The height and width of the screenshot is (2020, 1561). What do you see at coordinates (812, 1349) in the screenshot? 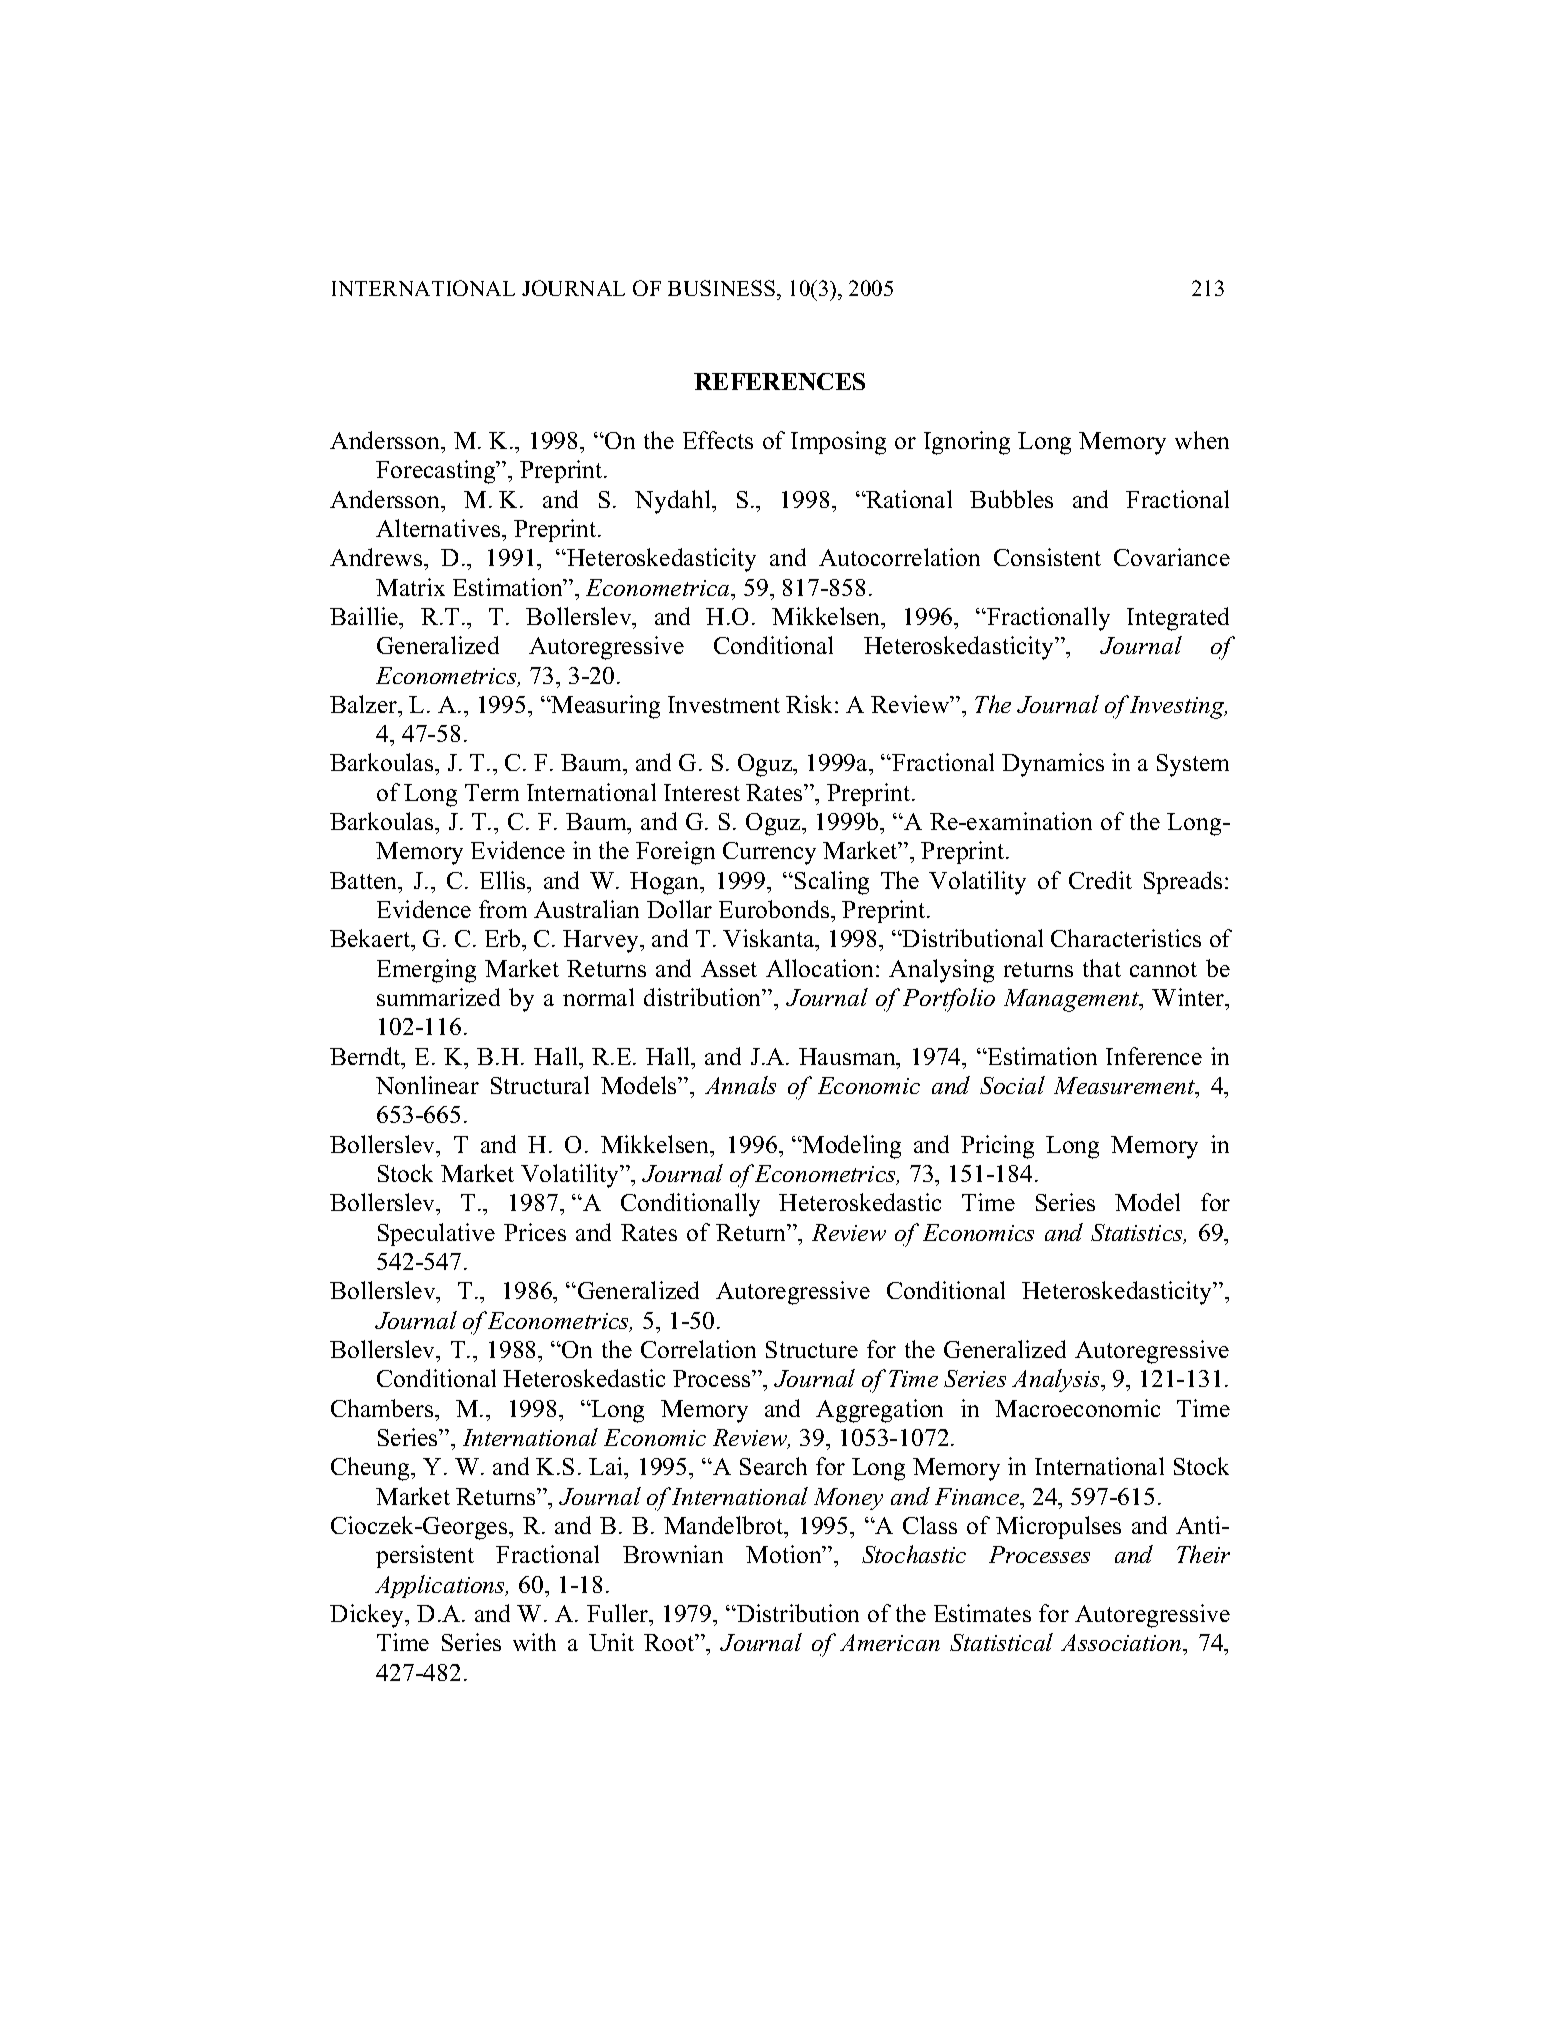
I see `Structure` at bounding box center [812, 1349].
